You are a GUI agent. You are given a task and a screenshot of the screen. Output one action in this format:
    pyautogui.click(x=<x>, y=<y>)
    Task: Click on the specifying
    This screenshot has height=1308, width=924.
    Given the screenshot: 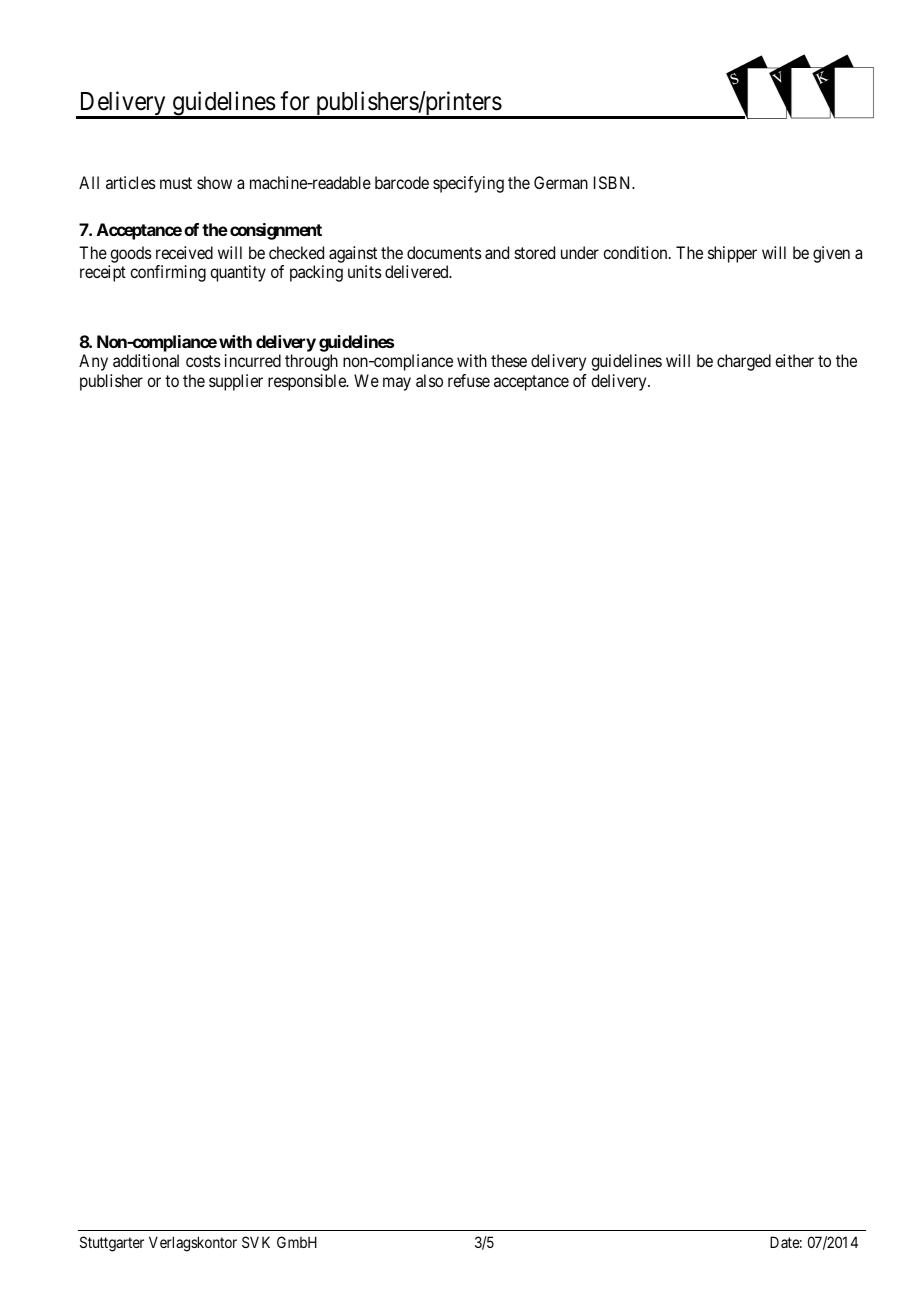 What is the action you would take?
    pyautogui.click(x=468, y=184)
